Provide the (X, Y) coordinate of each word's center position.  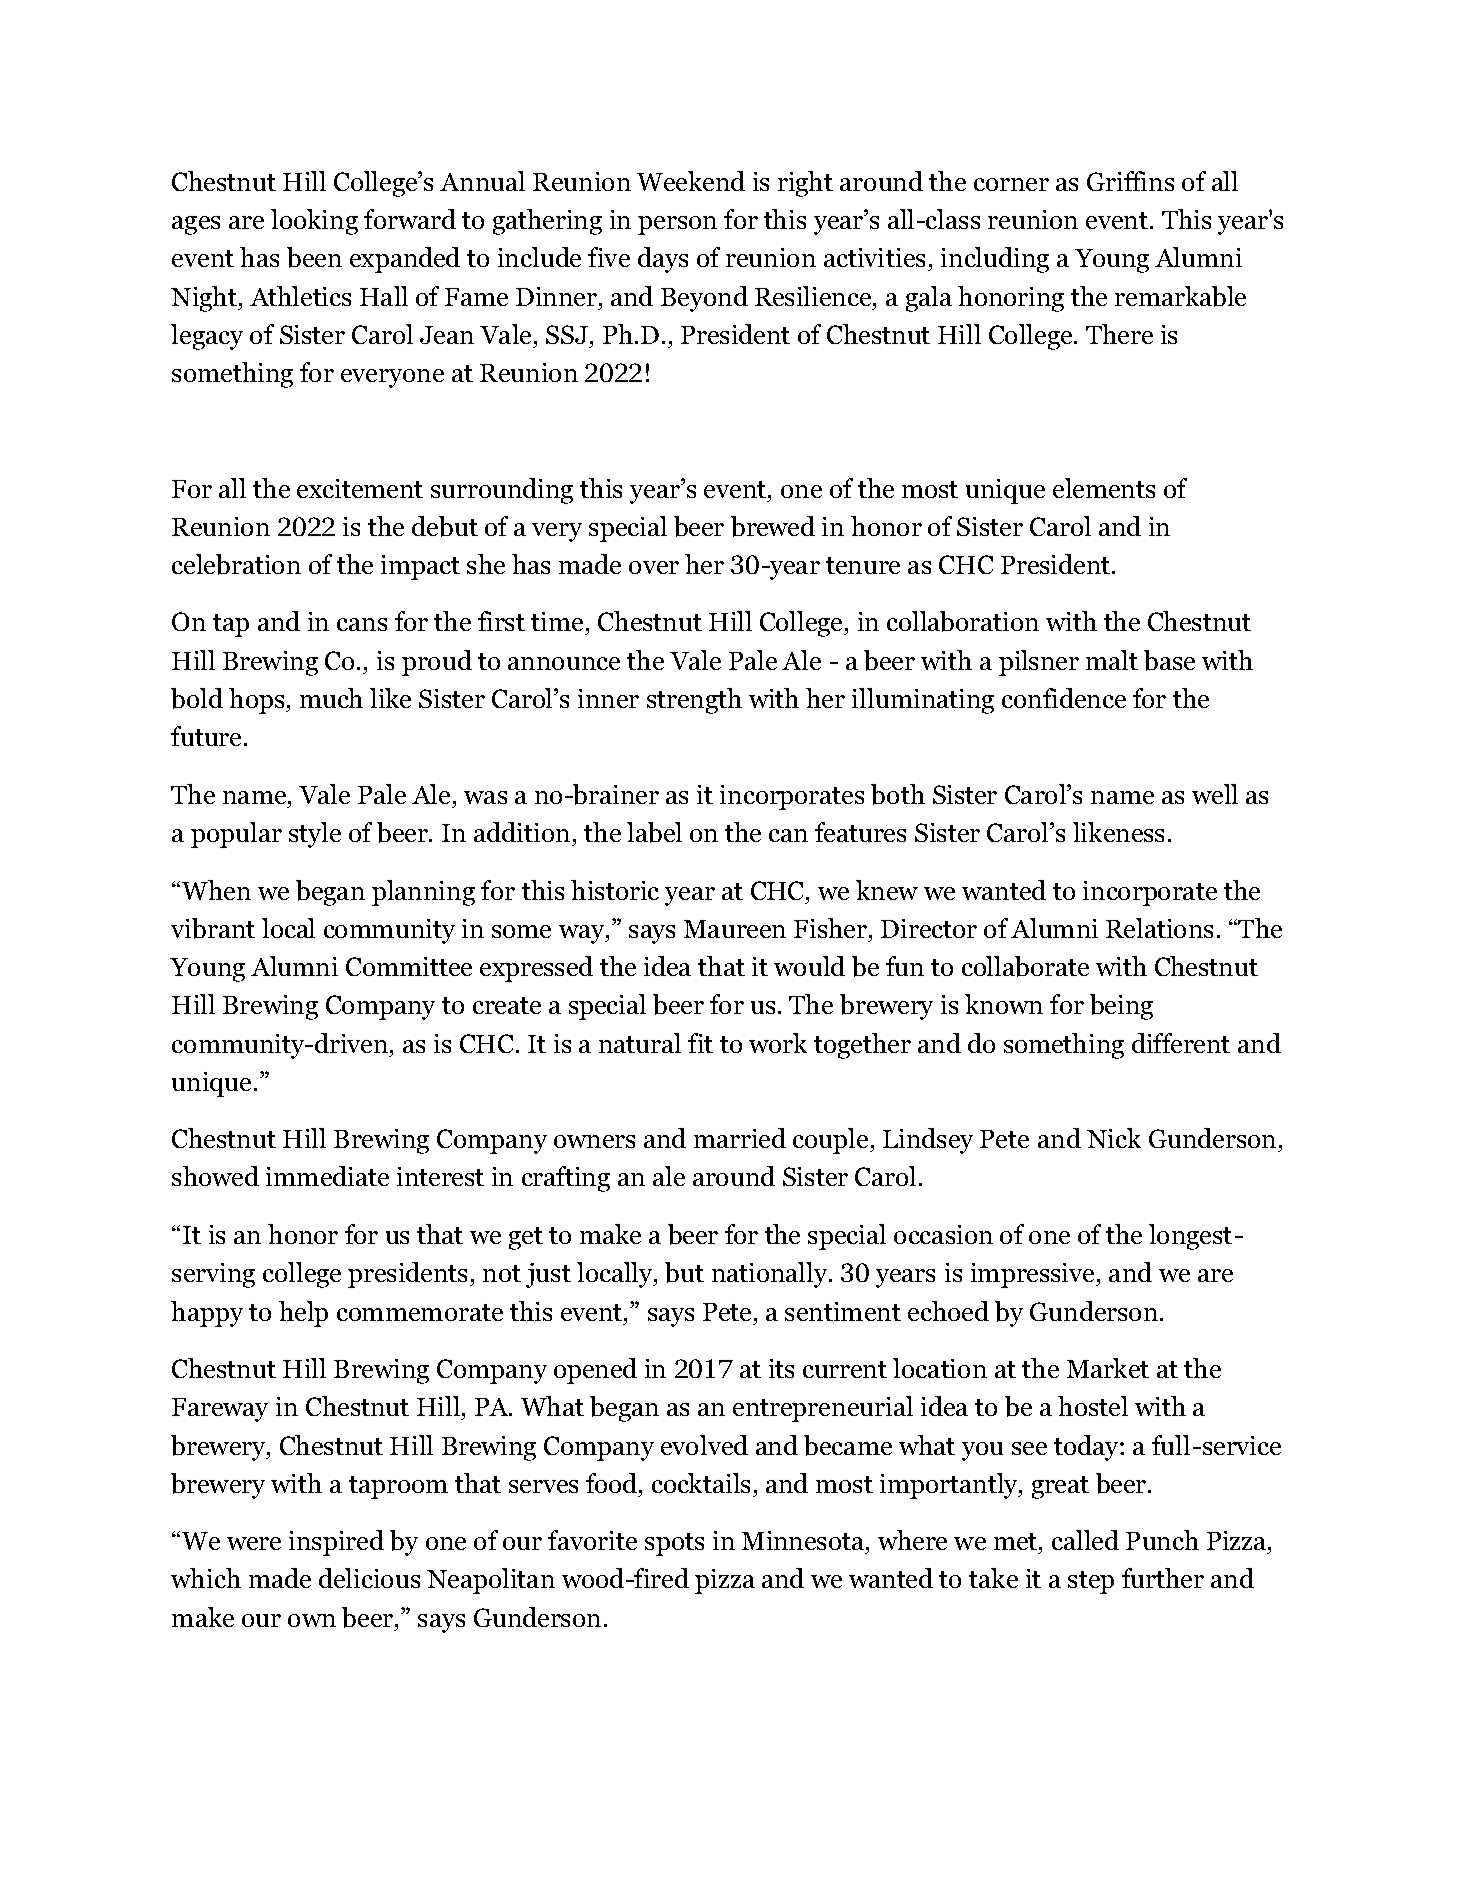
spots (674, 1544)
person (677, 225)
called (1085, 1540)
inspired (336, 1543)
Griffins (1130, 181)
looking (314, 222)
